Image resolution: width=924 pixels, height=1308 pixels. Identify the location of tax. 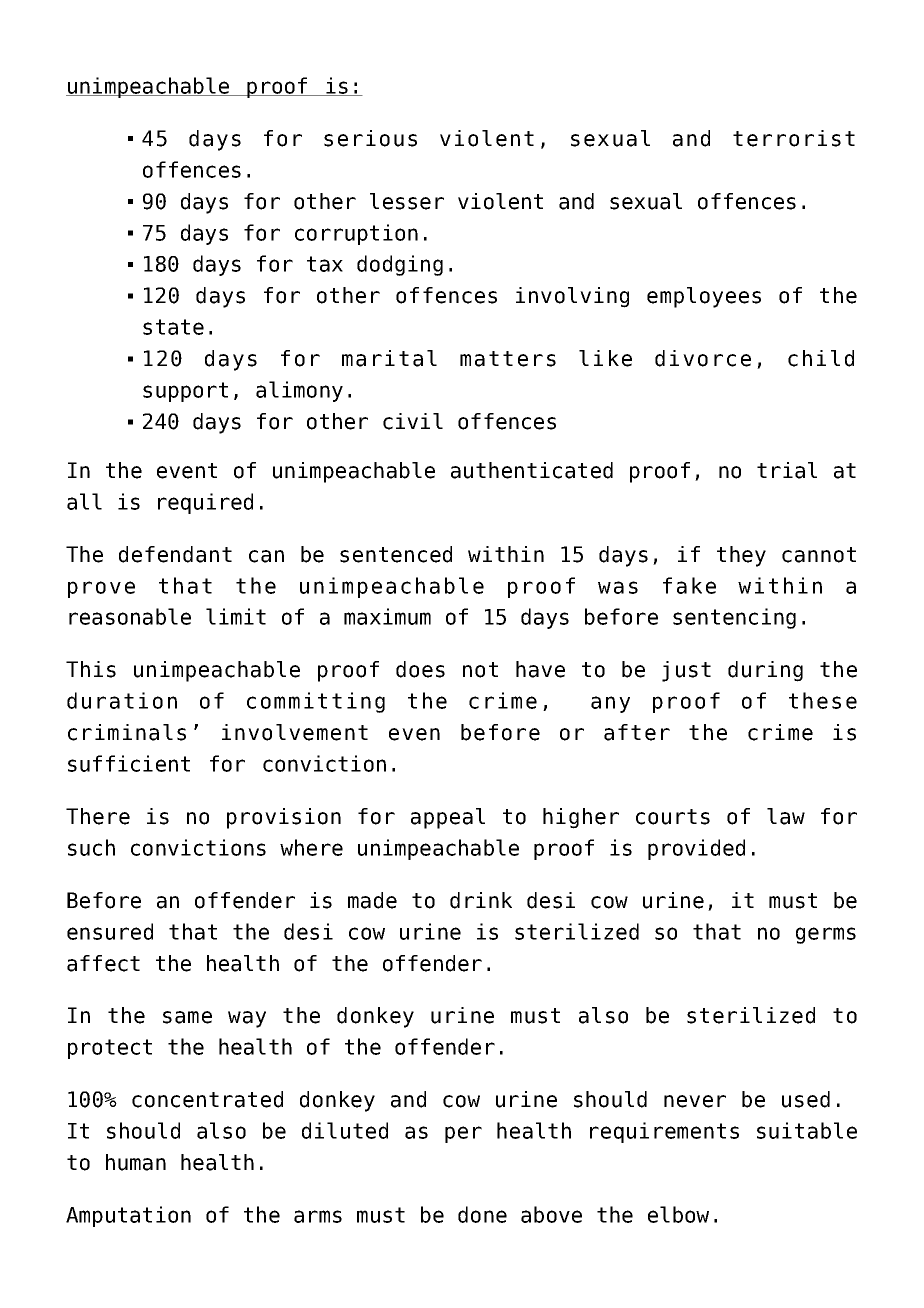
(325, 264).
